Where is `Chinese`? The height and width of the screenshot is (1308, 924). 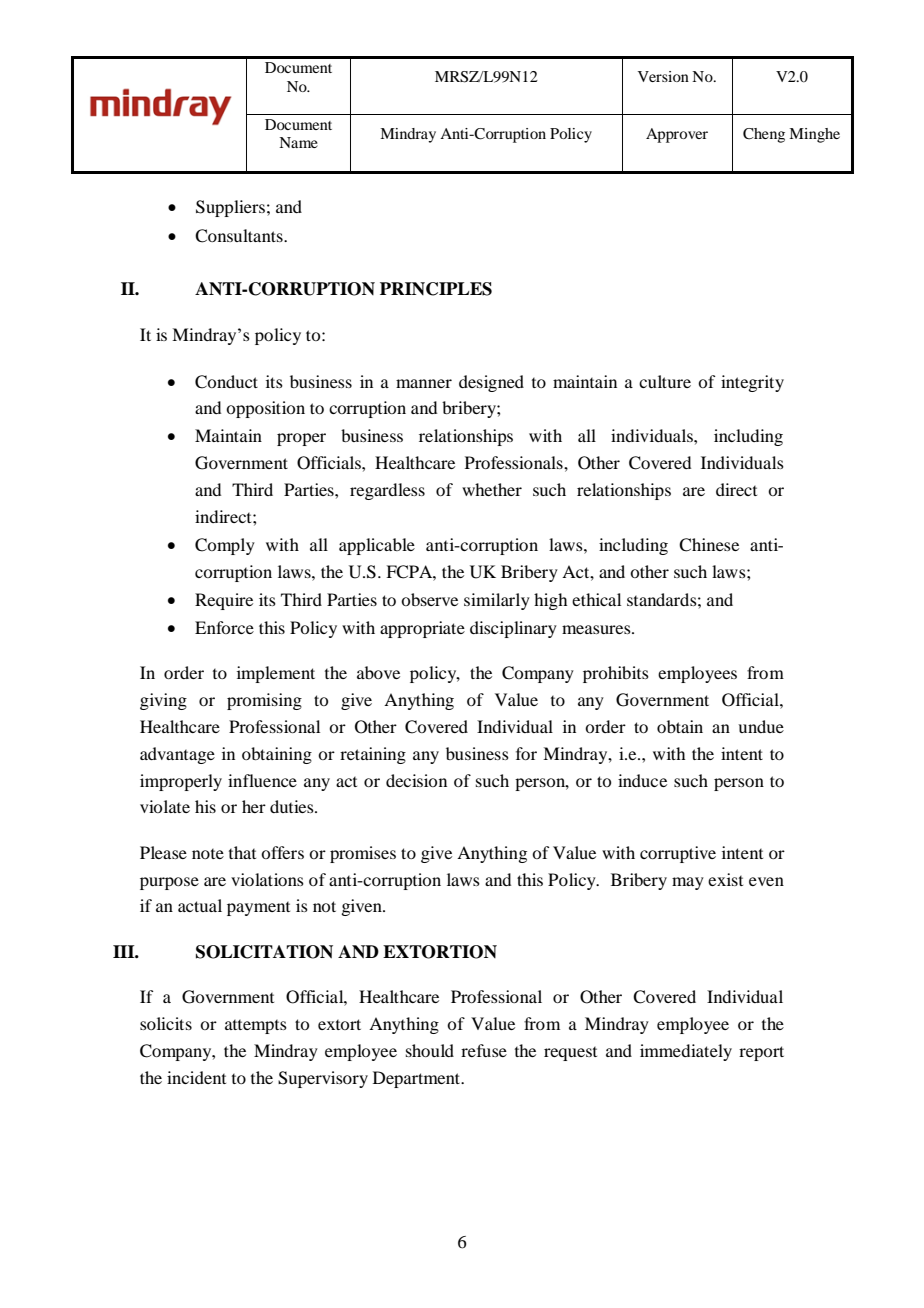
Chinese is located at coordinates (709, 545).
